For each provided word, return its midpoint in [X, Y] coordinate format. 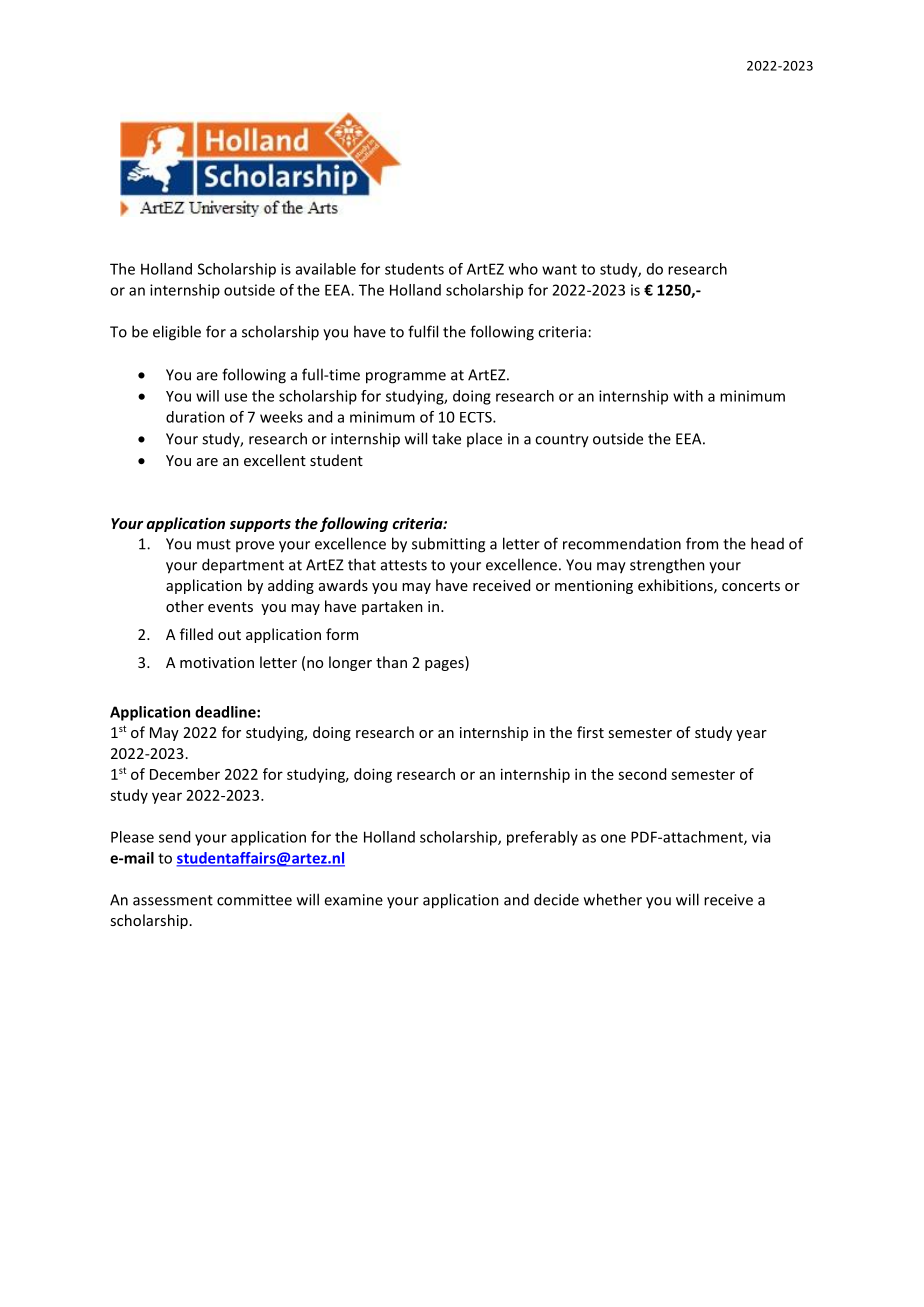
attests [404, 565]
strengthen [667, 566]
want [559, 269]
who [523, 269]
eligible [177, 333]
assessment [173, 900]
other [185, 606]
